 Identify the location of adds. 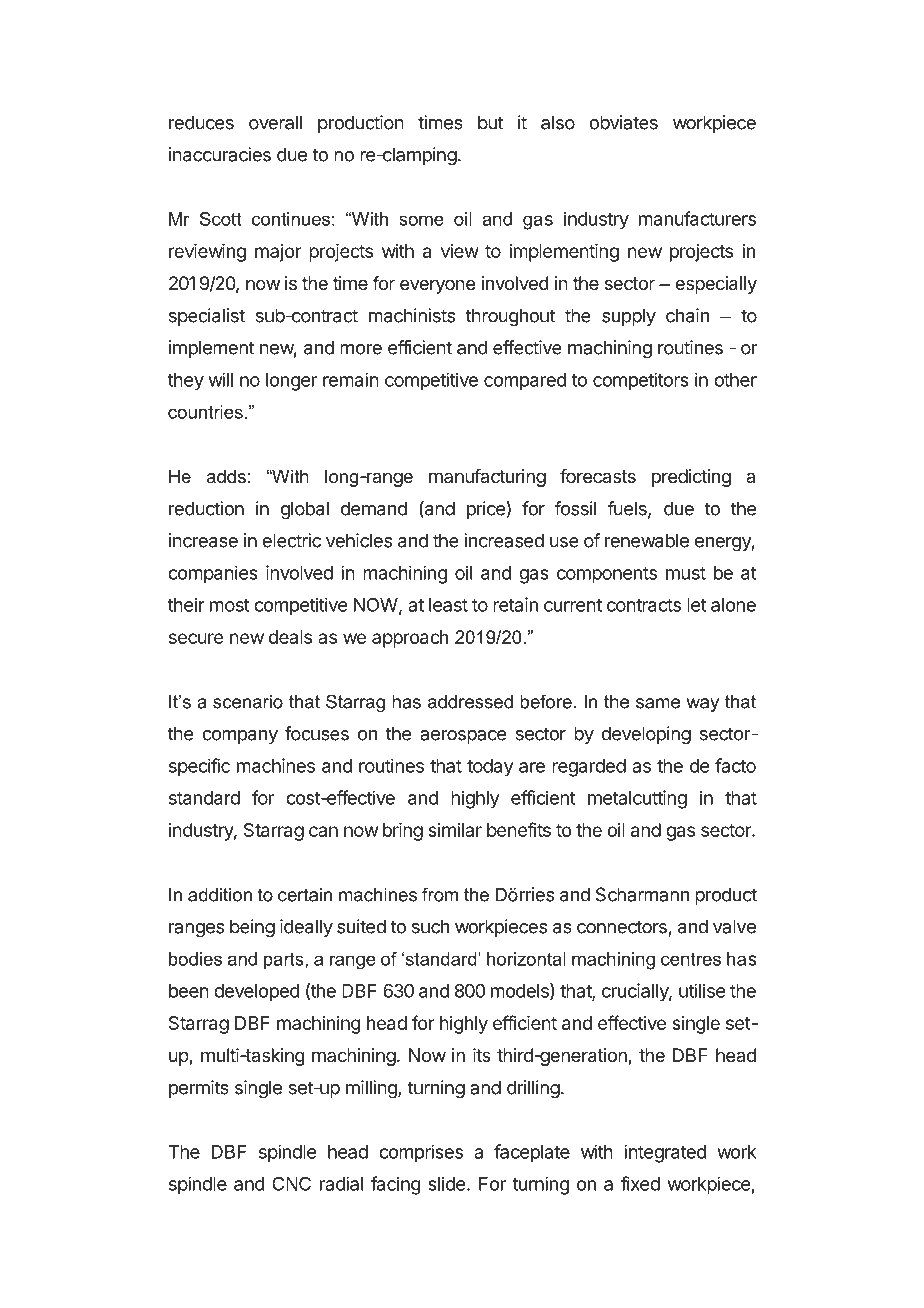
(226, 476).
